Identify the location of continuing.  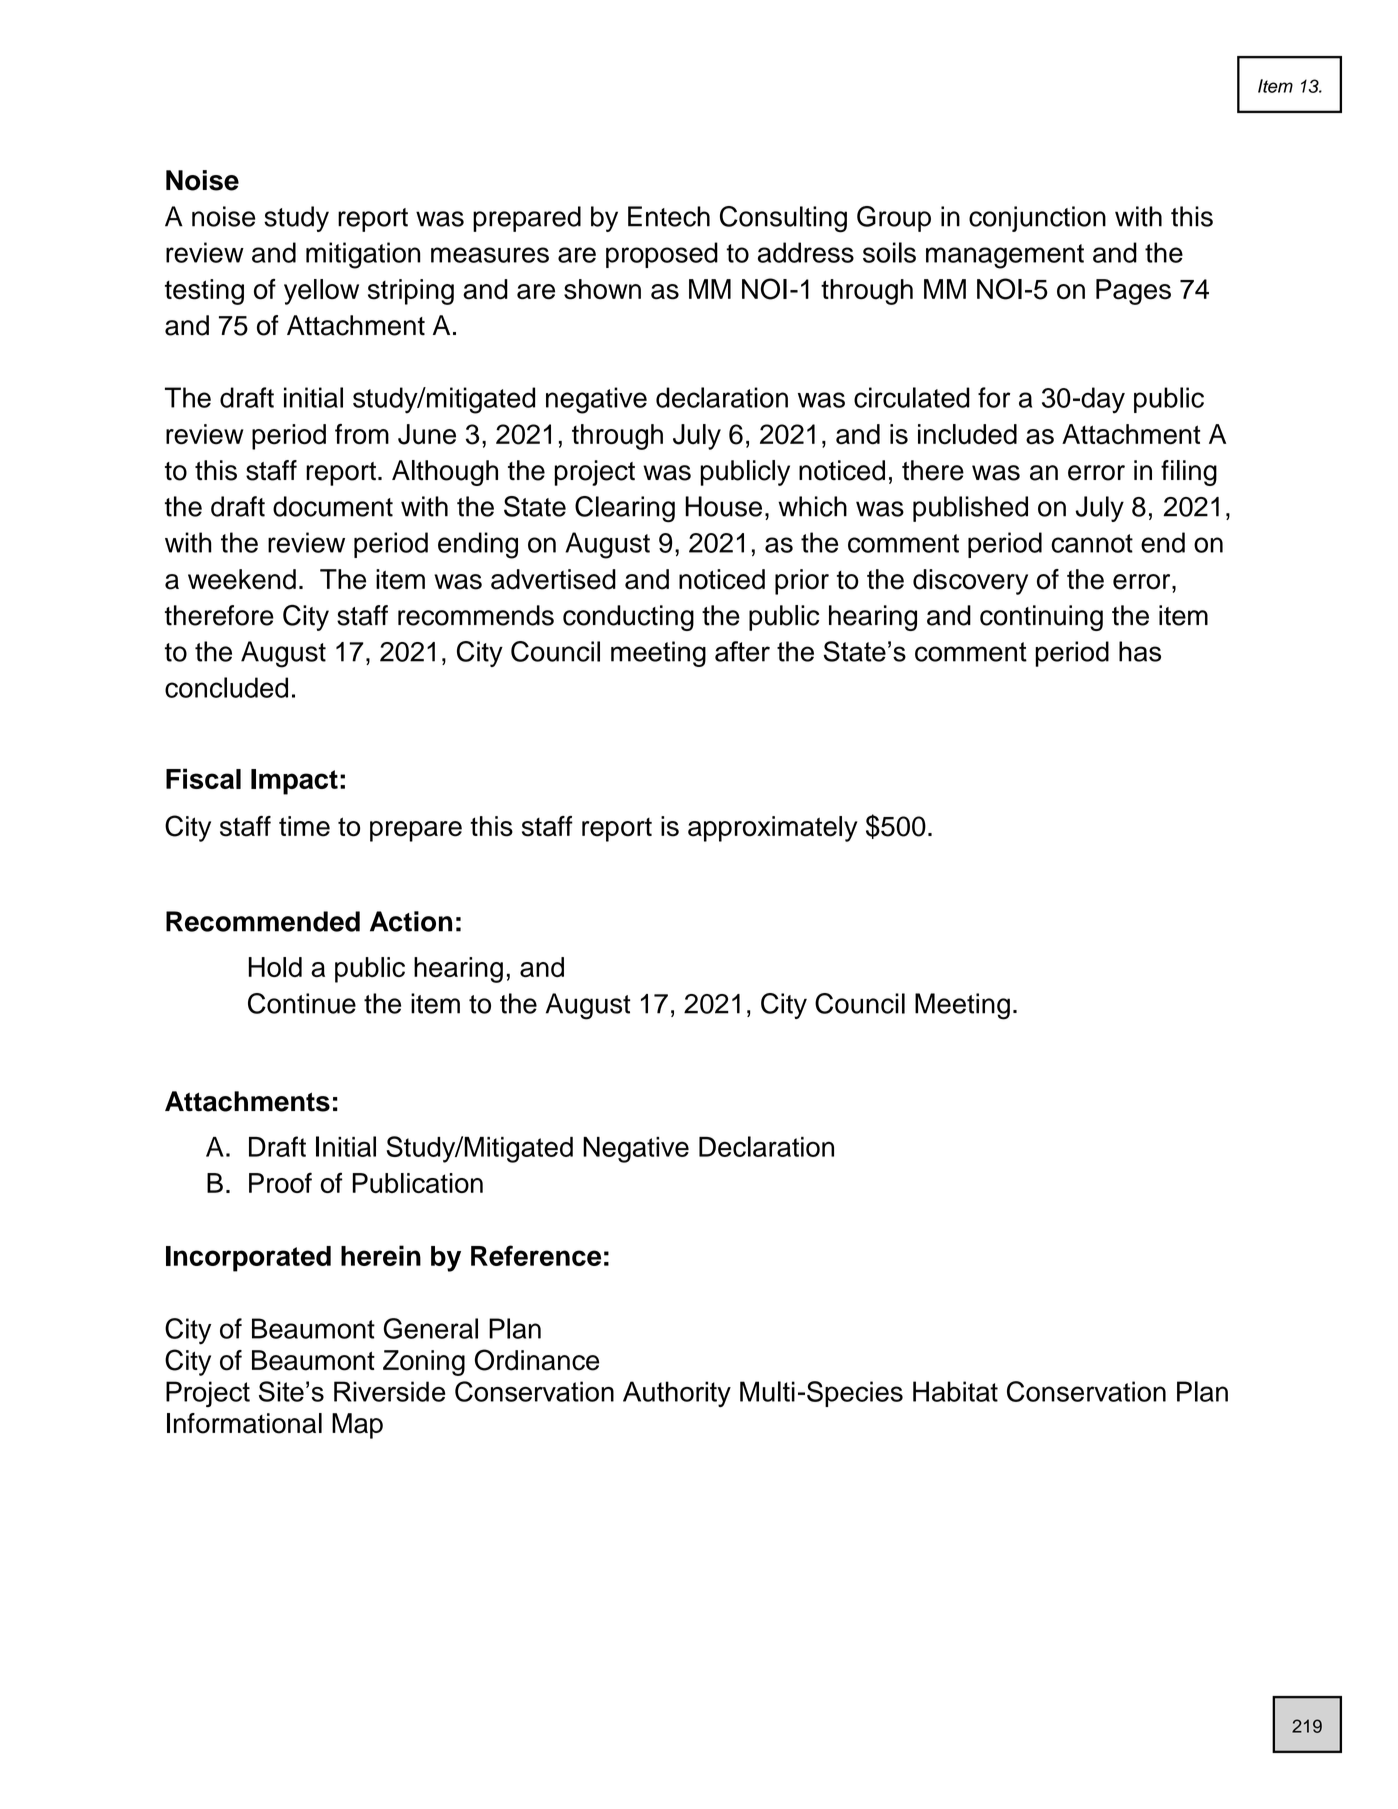
(1041, 618).
